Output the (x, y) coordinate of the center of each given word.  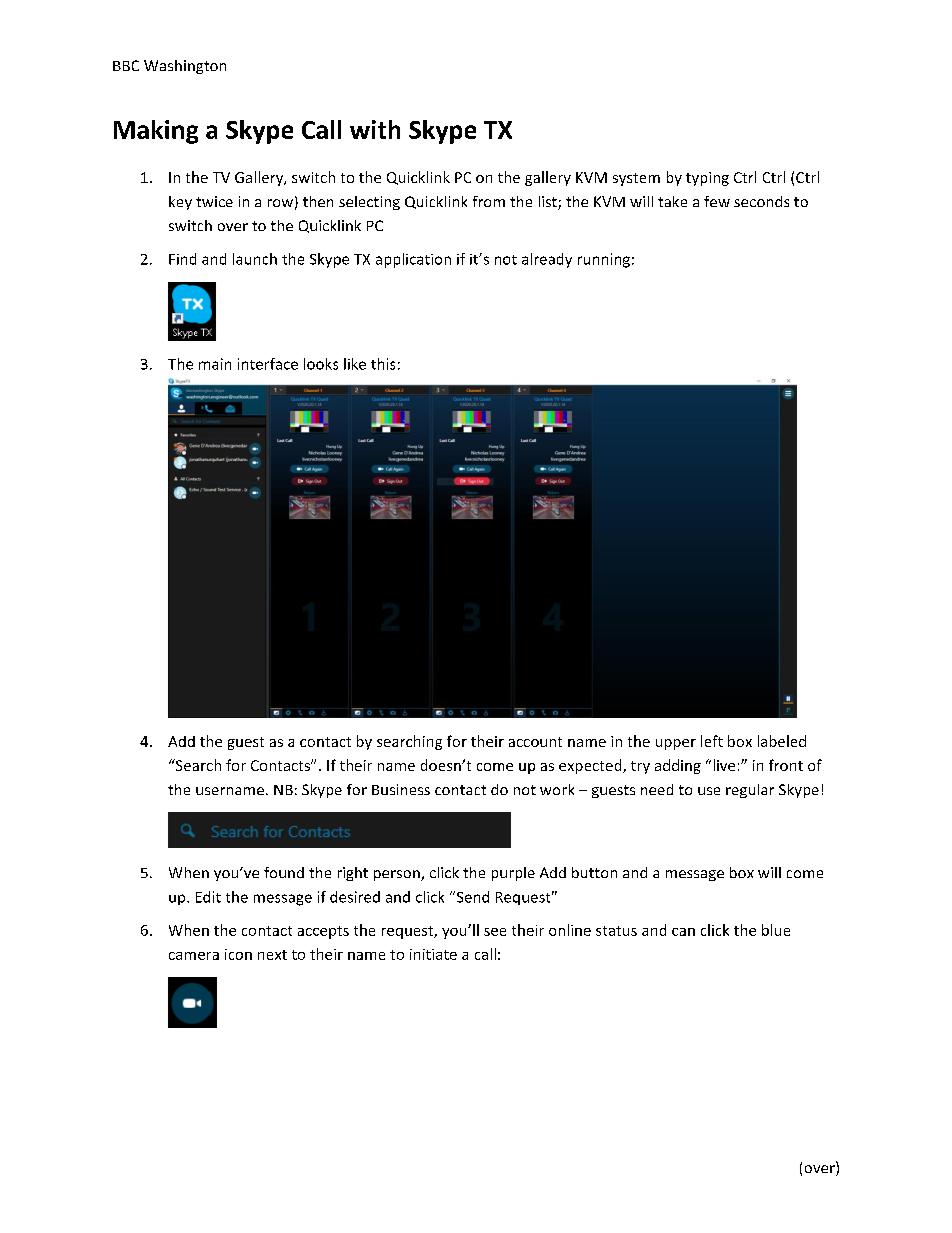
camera (194, 956)
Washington (185, 67)
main (215, 364)
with (375, 129)
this (383, 364)
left (712, 741)
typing (707, 179)
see (495, 932)
